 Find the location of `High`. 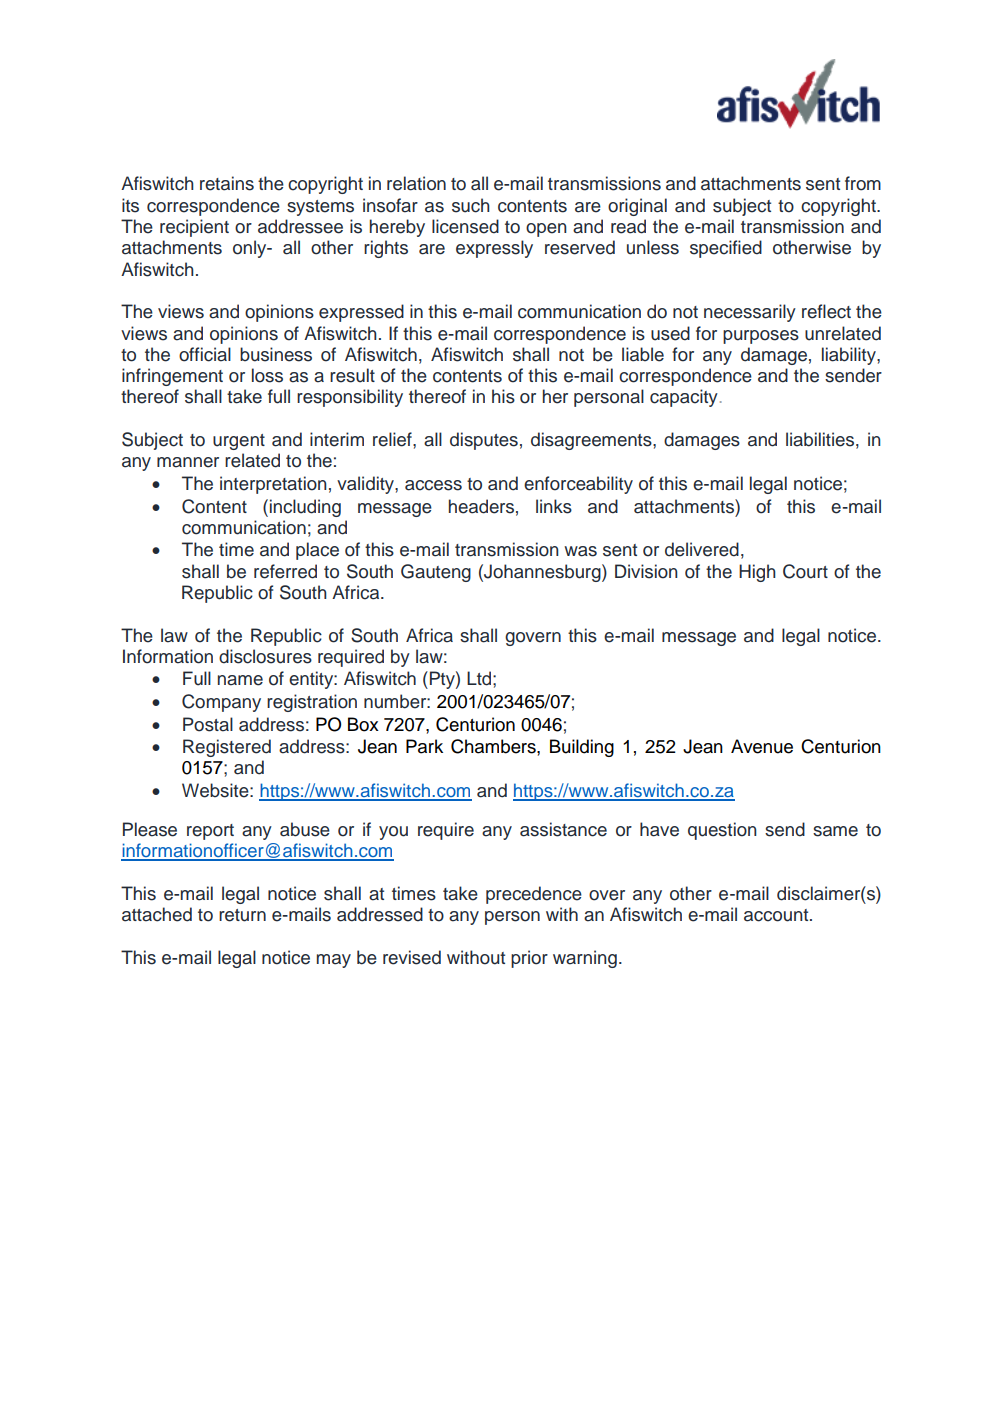

High is located at coordinates (757, 573).
